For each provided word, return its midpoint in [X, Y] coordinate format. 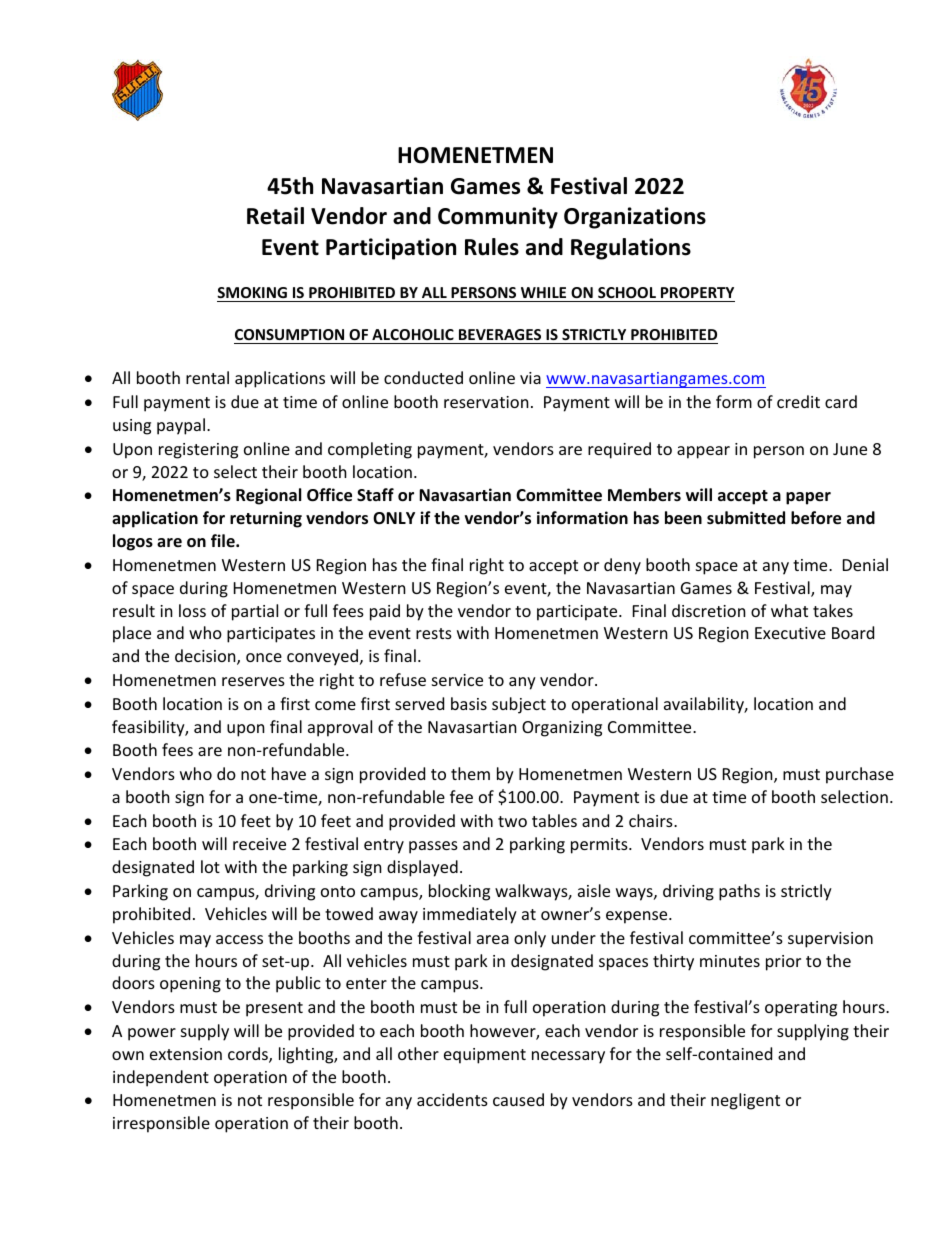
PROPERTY [697, 294]
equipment [485, 1056]
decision [206, 657]
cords [249, 1055]
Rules [492, 247]
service [457, 680]
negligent [745, 1101]
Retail [275, 216]
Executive [790, 633]
